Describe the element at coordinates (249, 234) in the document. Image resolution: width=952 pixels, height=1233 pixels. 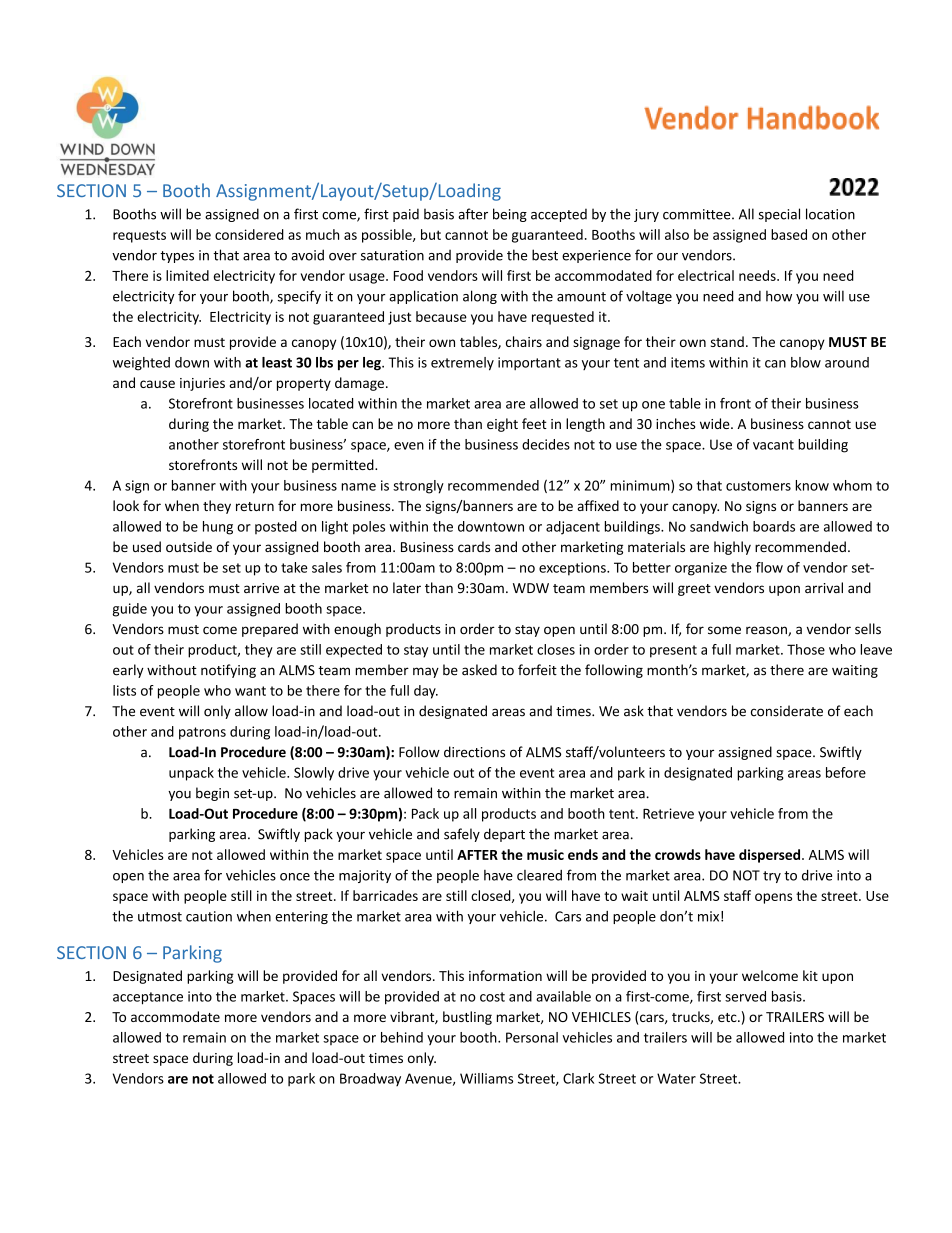
I see `considered` at that location.
